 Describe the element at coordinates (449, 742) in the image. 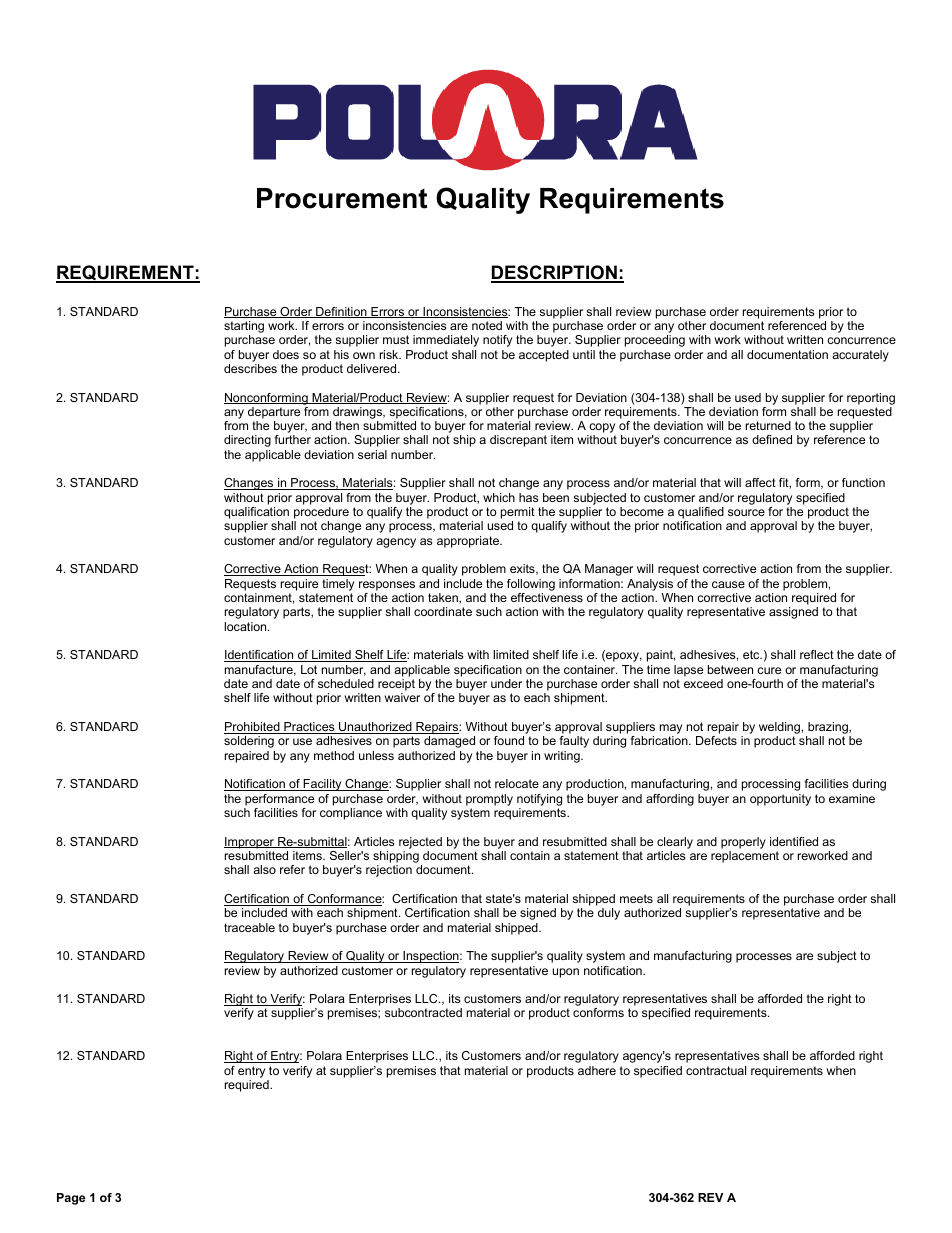

I see `damaged` at that location.
